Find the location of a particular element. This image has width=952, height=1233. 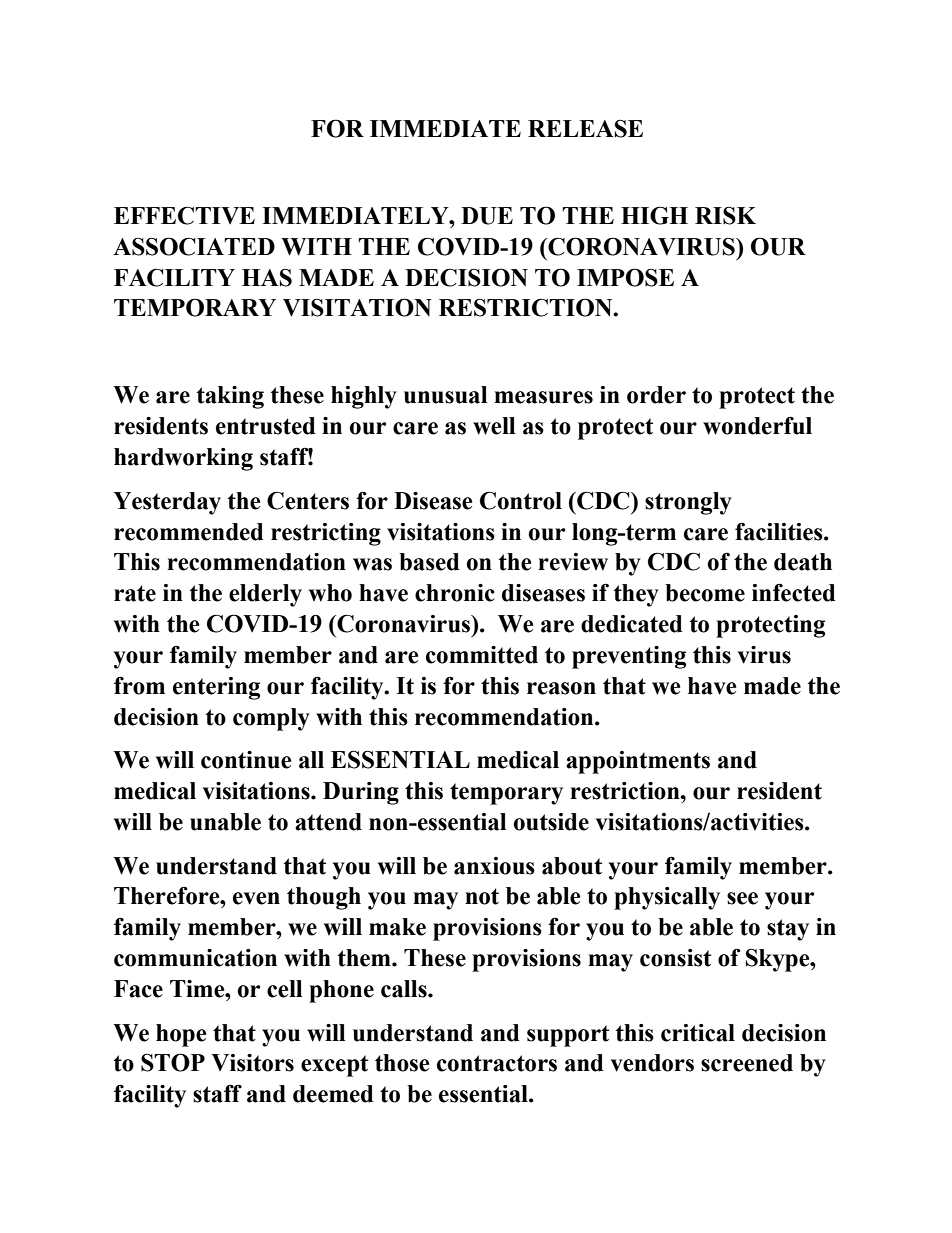

chronic is located at coordinates (455, 593).
